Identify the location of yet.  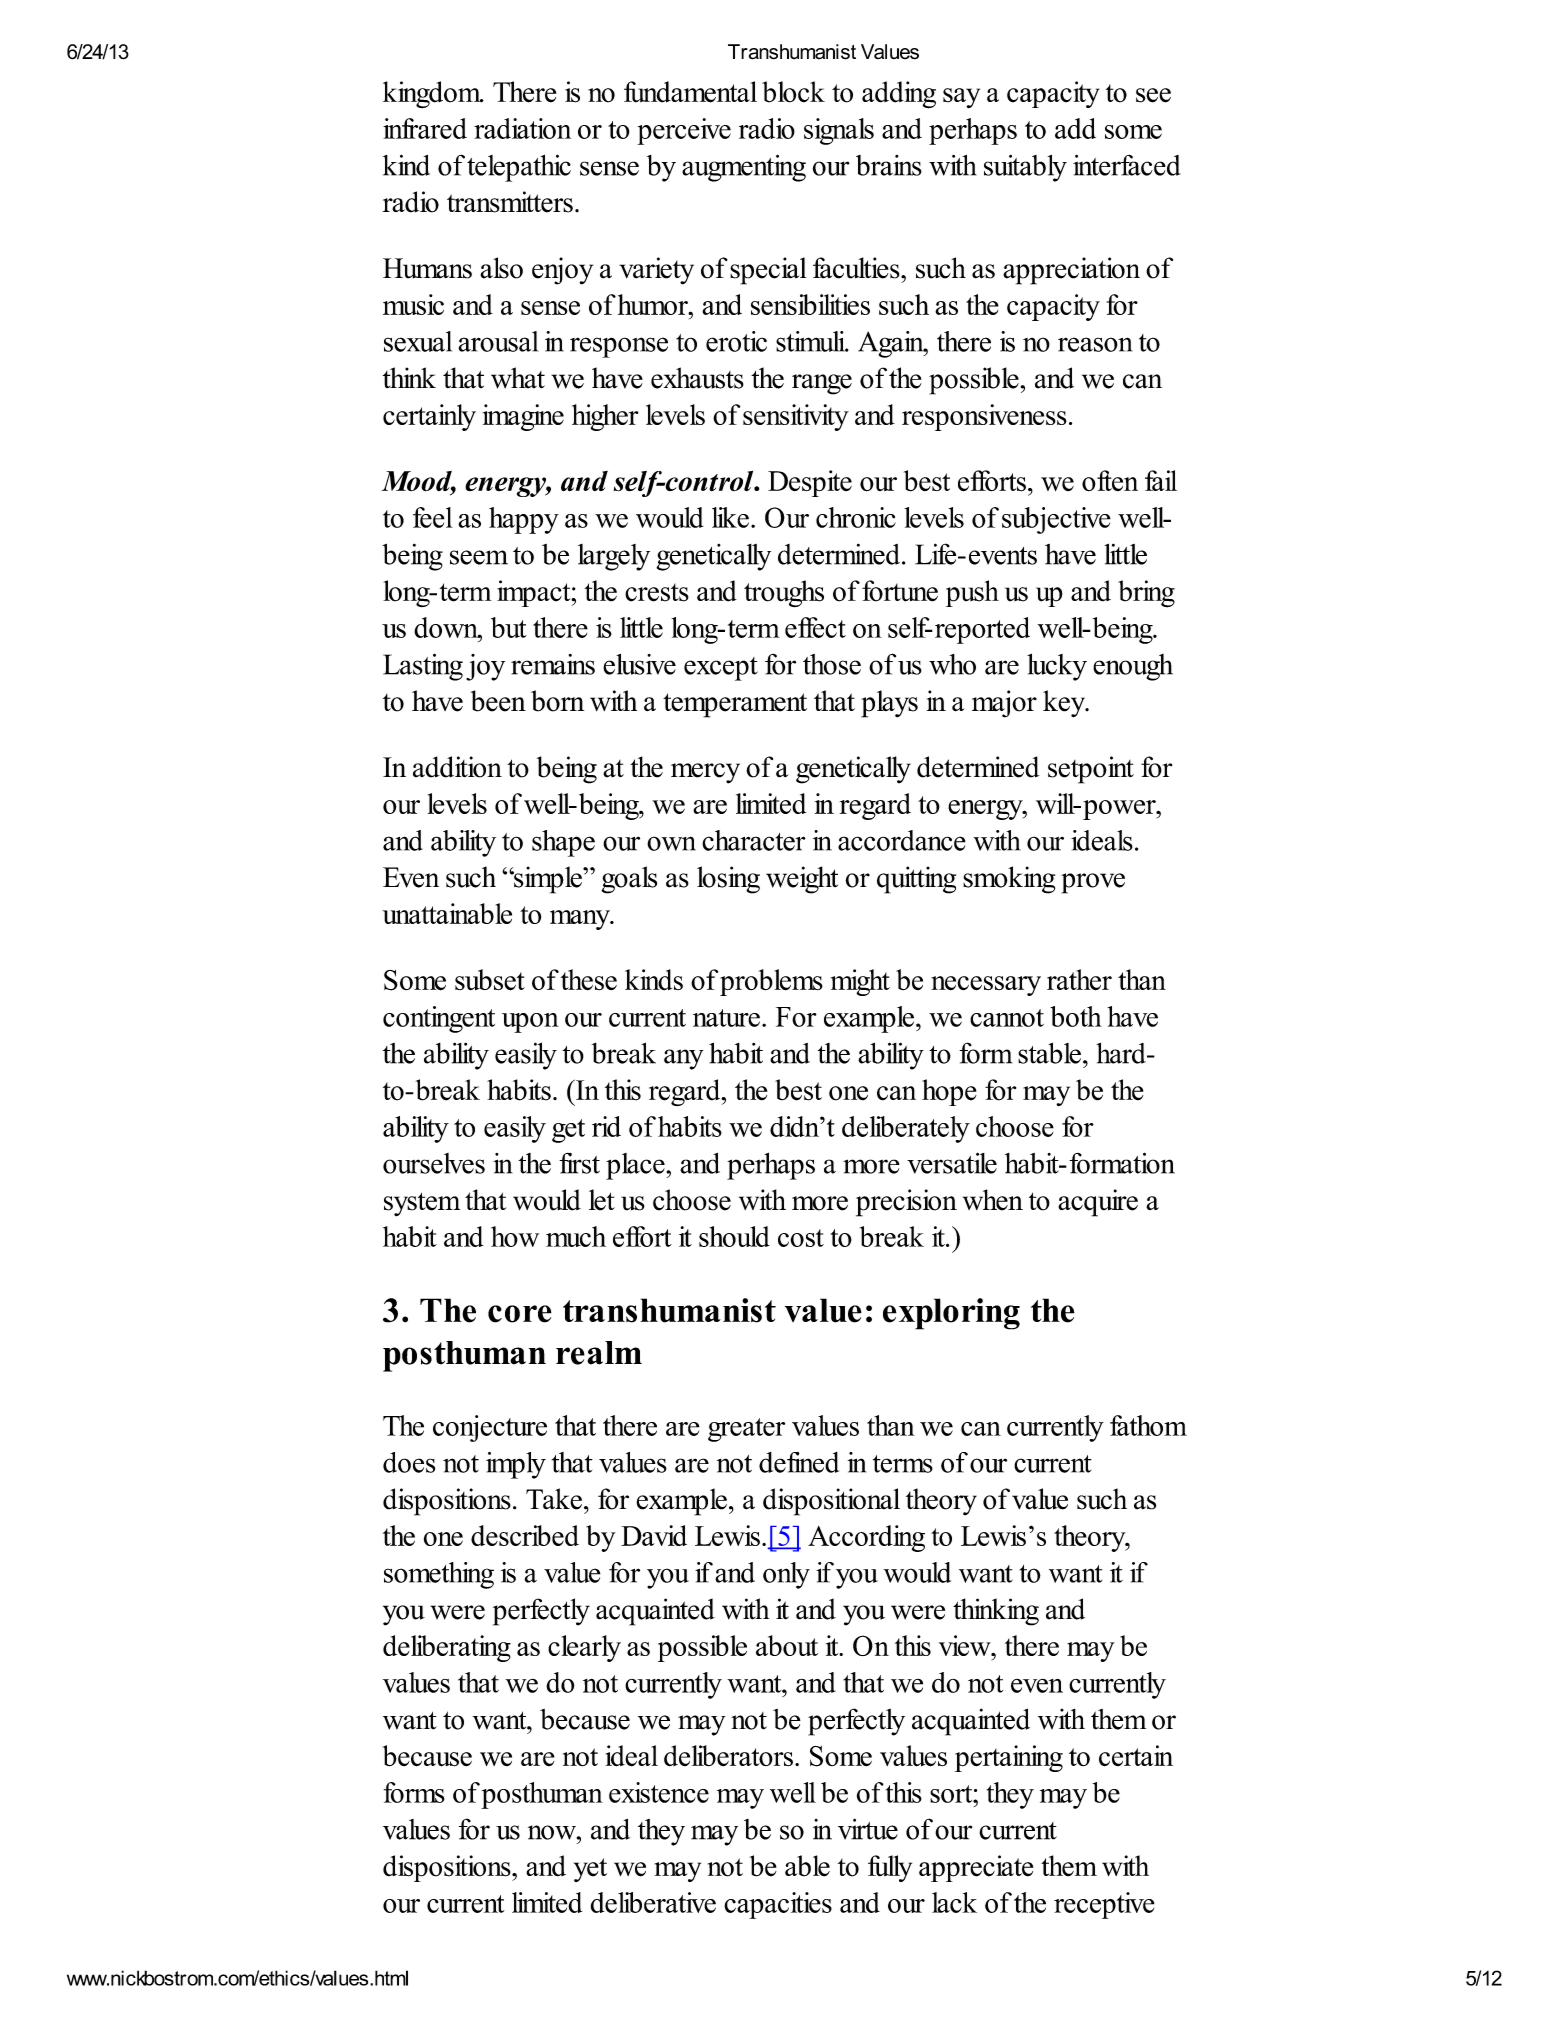
(590, 1870).
